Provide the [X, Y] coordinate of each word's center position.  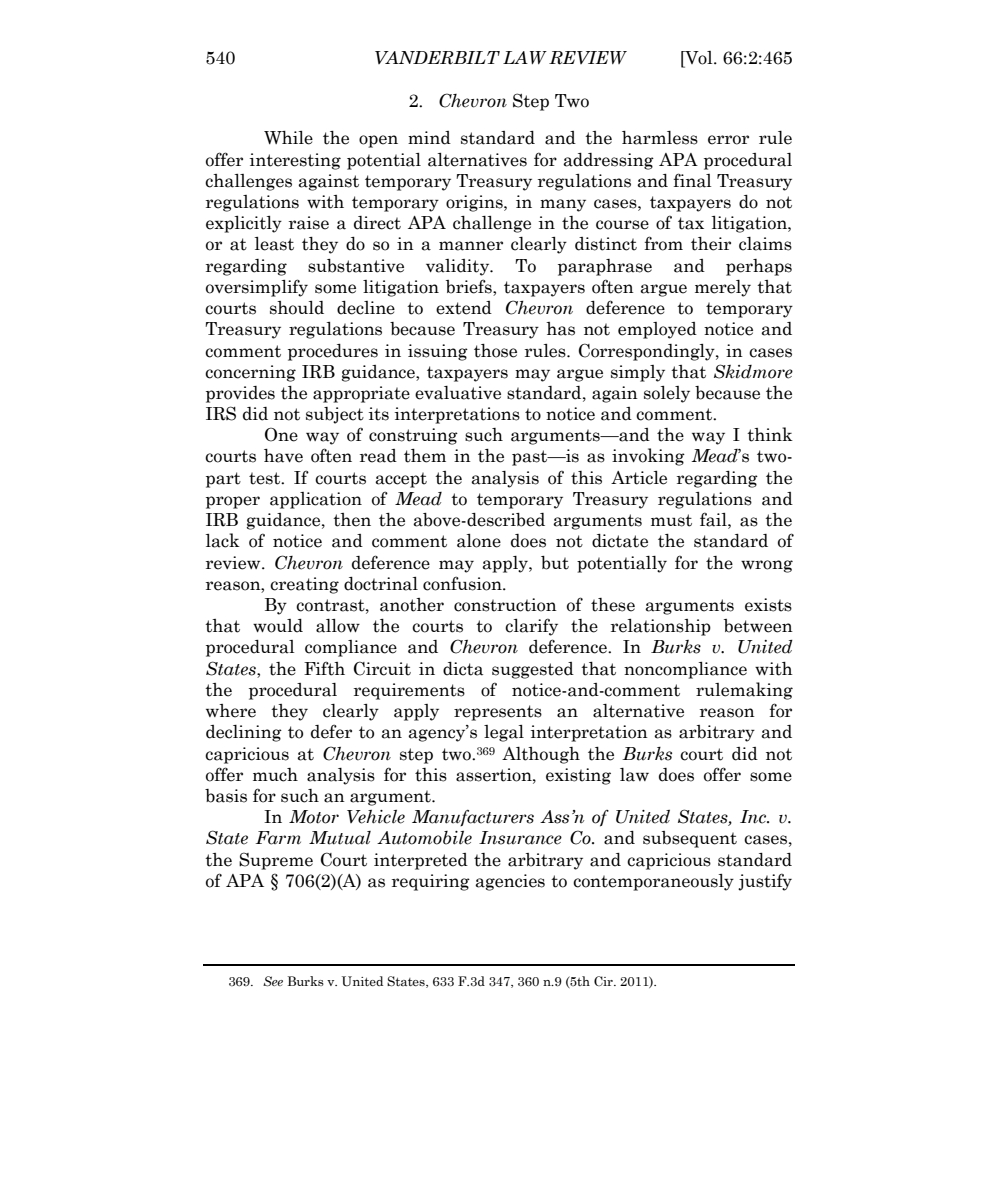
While [288, 138]
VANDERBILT [437, 58]
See [273, 981]
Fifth [324, 668]
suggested [533, 670]
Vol [699, 59]
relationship [661, 627]
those [495, 351]
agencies [510, 882]
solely [667, 394]
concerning [250, 373]
